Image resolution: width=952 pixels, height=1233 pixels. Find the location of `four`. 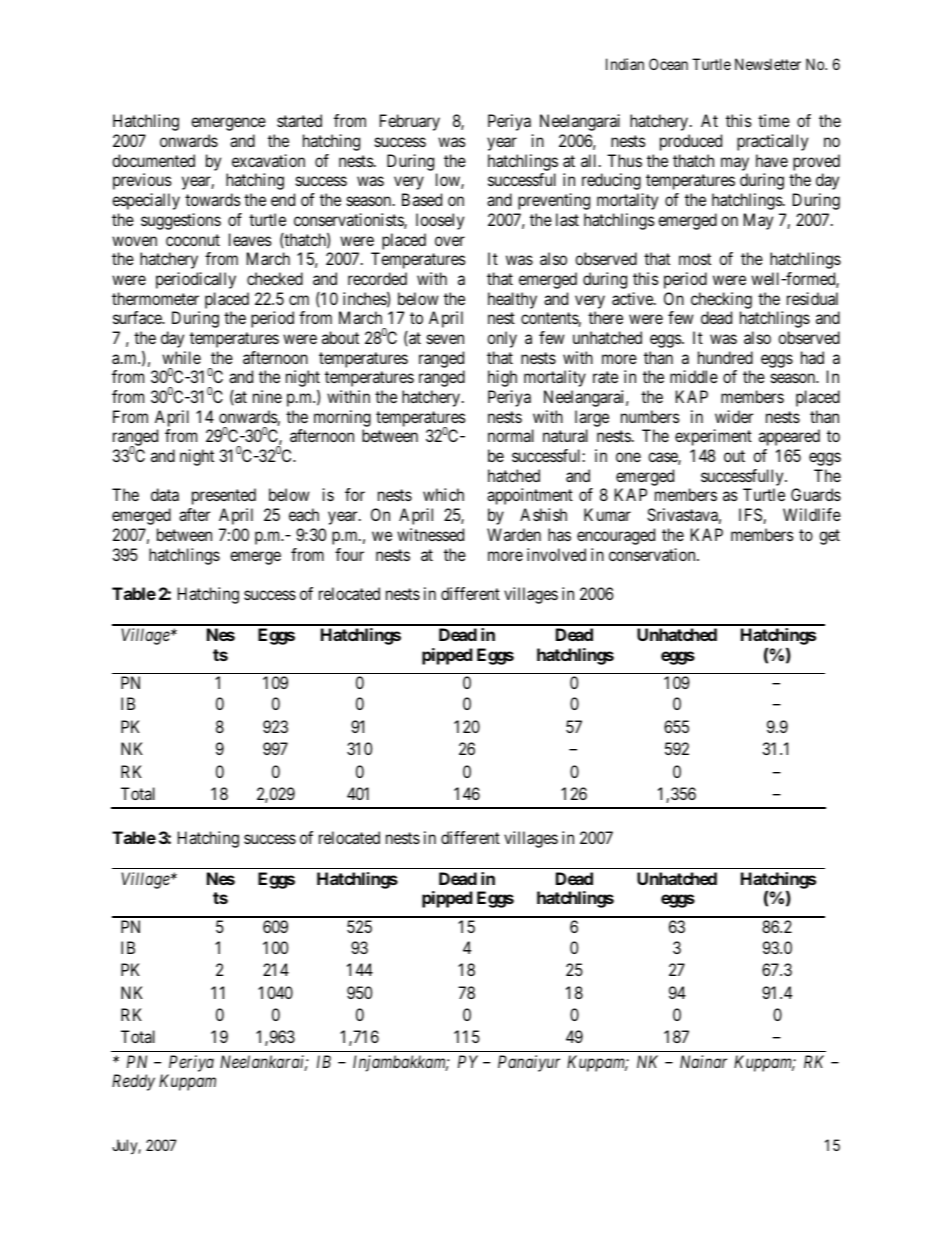

four is located at coordinates (349, 554).
